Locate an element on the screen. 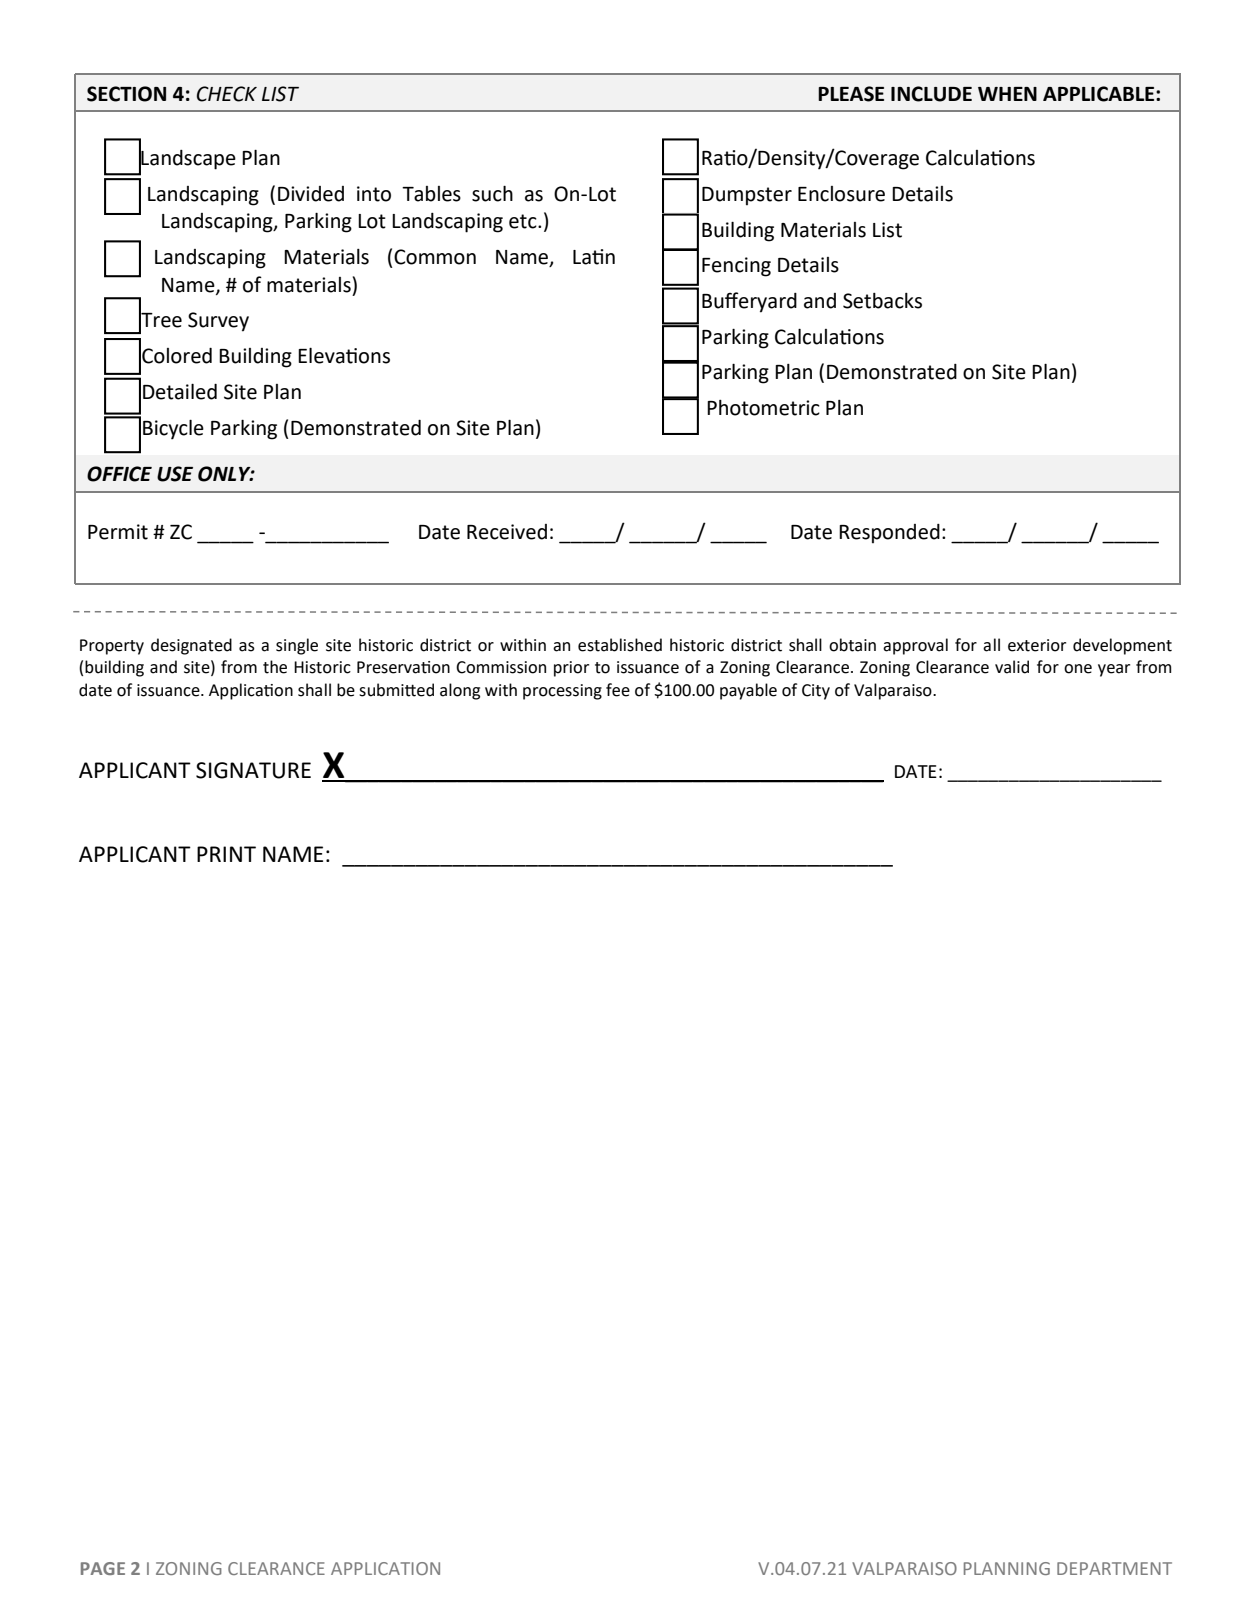 Image resolution: width=1254 pixels, height=1623 pixels. WHEN is located at coordinates (1007, 94).
